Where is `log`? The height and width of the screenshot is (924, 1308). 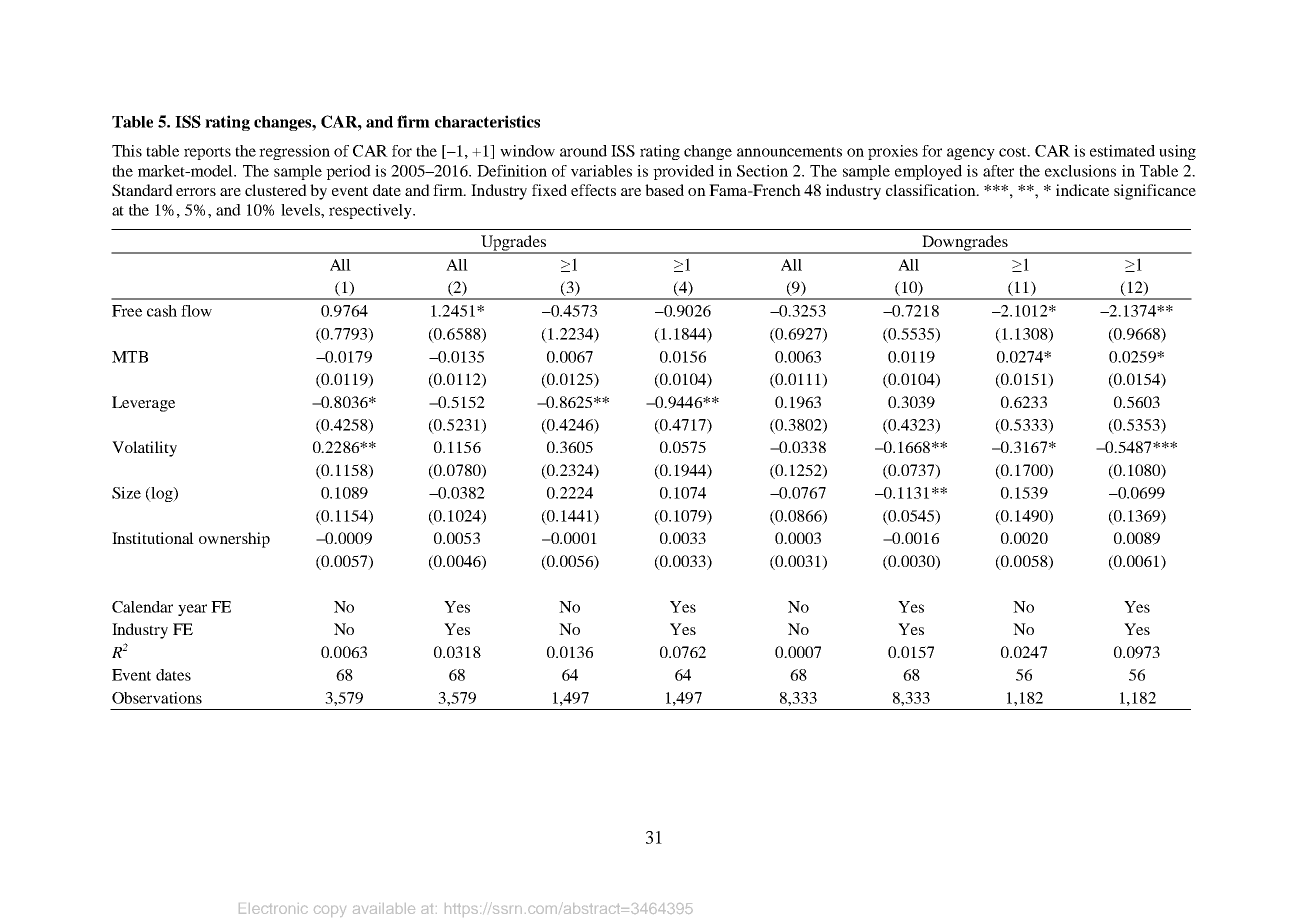 log is located at coordinates (162, 494).
